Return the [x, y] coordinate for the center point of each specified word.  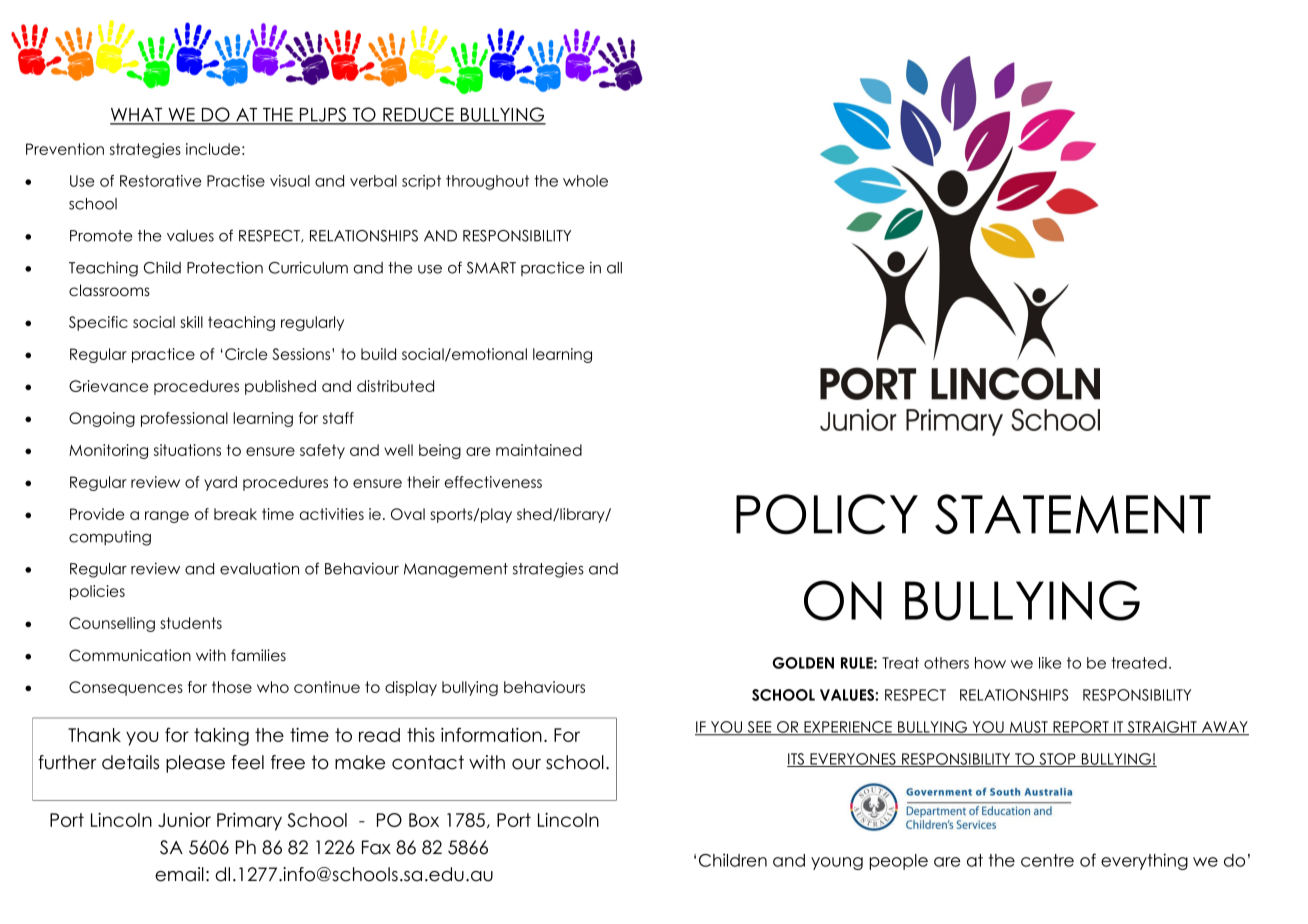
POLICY [827, 514]
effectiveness [493, 482]
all [614, 268]
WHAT [137, 116]
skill [191, 322]
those [232, 687]
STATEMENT [1073, 514]
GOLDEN [803, 663]
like [1050, 663]
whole [585, 181]
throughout [487, 182]
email [179, 874]
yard [220, 483]
